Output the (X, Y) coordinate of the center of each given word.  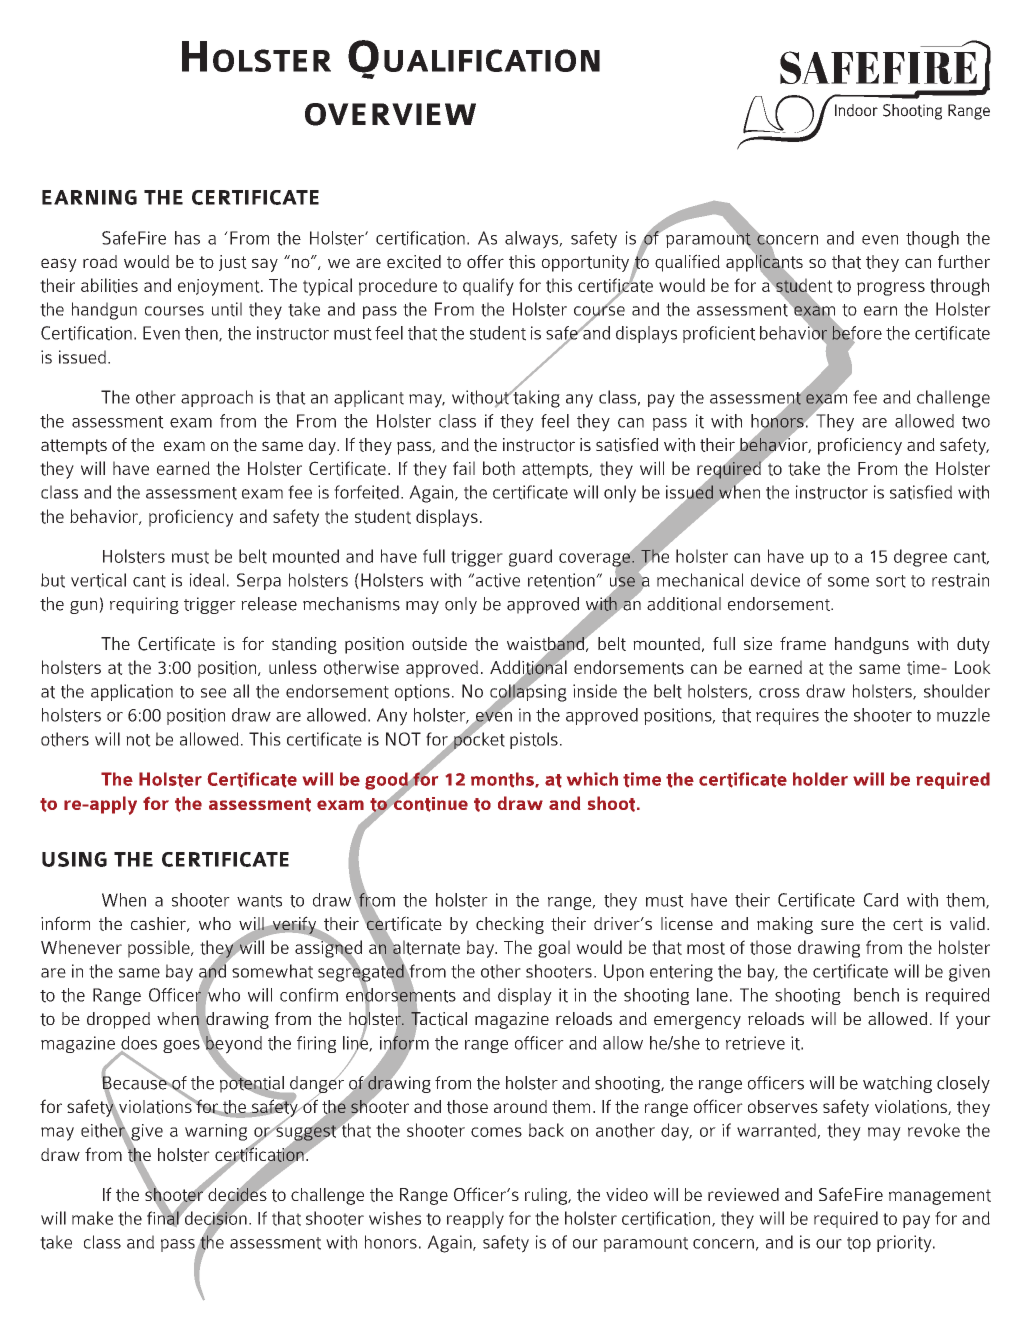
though (932, 239)
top (859, 1244)
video (627, 1194)
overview (390, 114)
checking (510, 925)
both (499, 468)
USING (74, 859)
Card (881, 900)
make (92, 1218)
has (187, 238)
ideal (207, 580)
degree (920, 558)
